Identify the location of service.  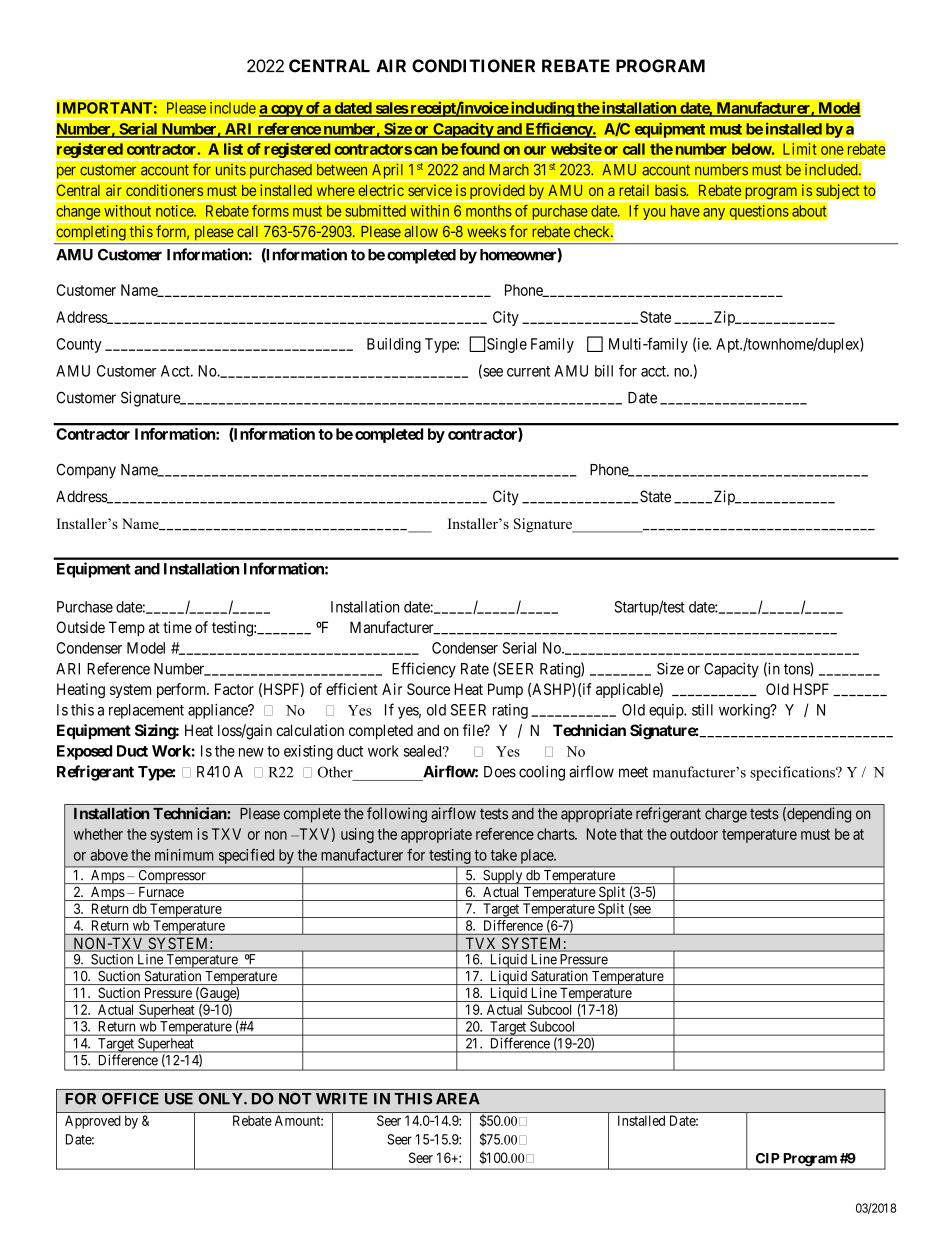
(430, 190).
